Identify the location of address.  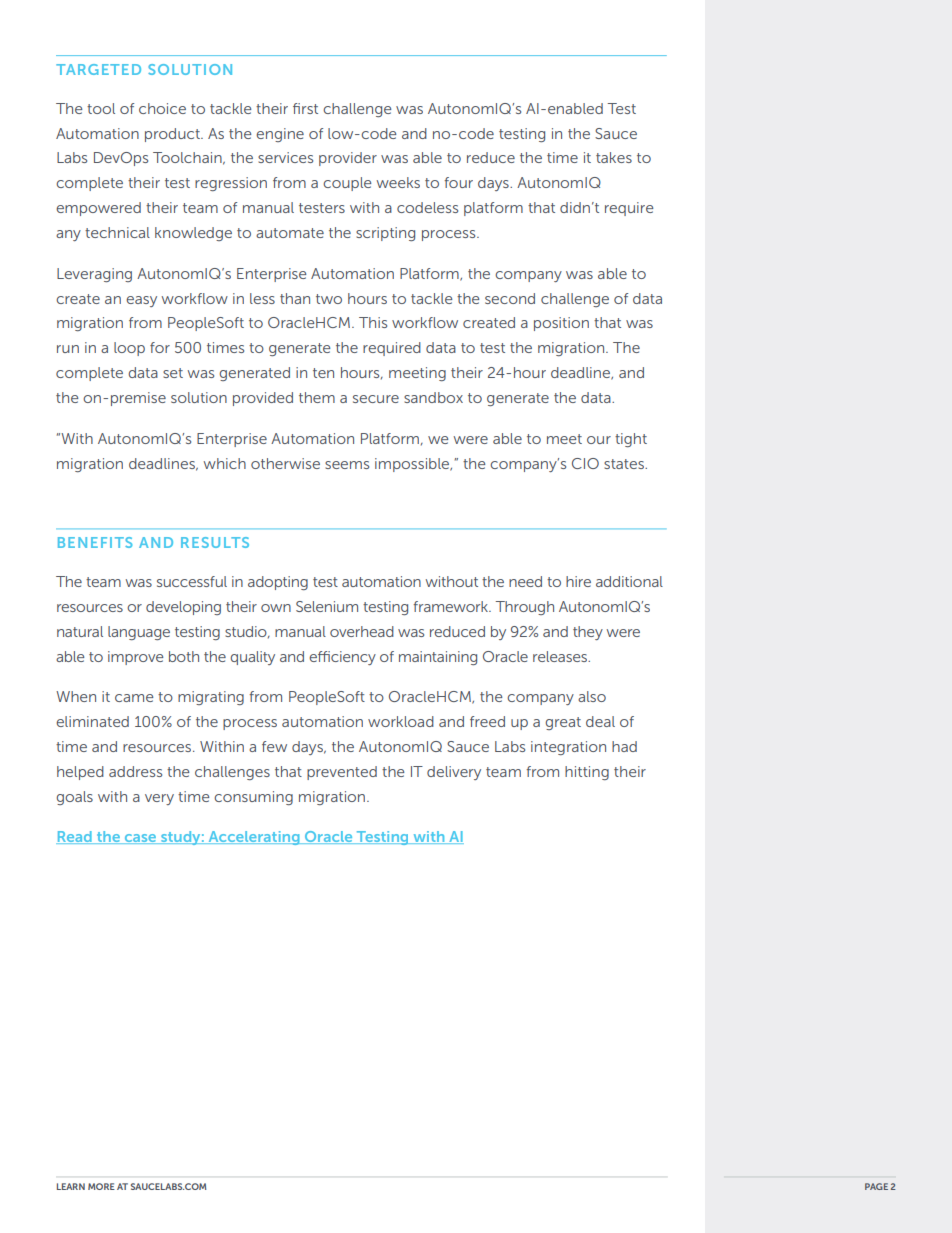
(135, 771).
